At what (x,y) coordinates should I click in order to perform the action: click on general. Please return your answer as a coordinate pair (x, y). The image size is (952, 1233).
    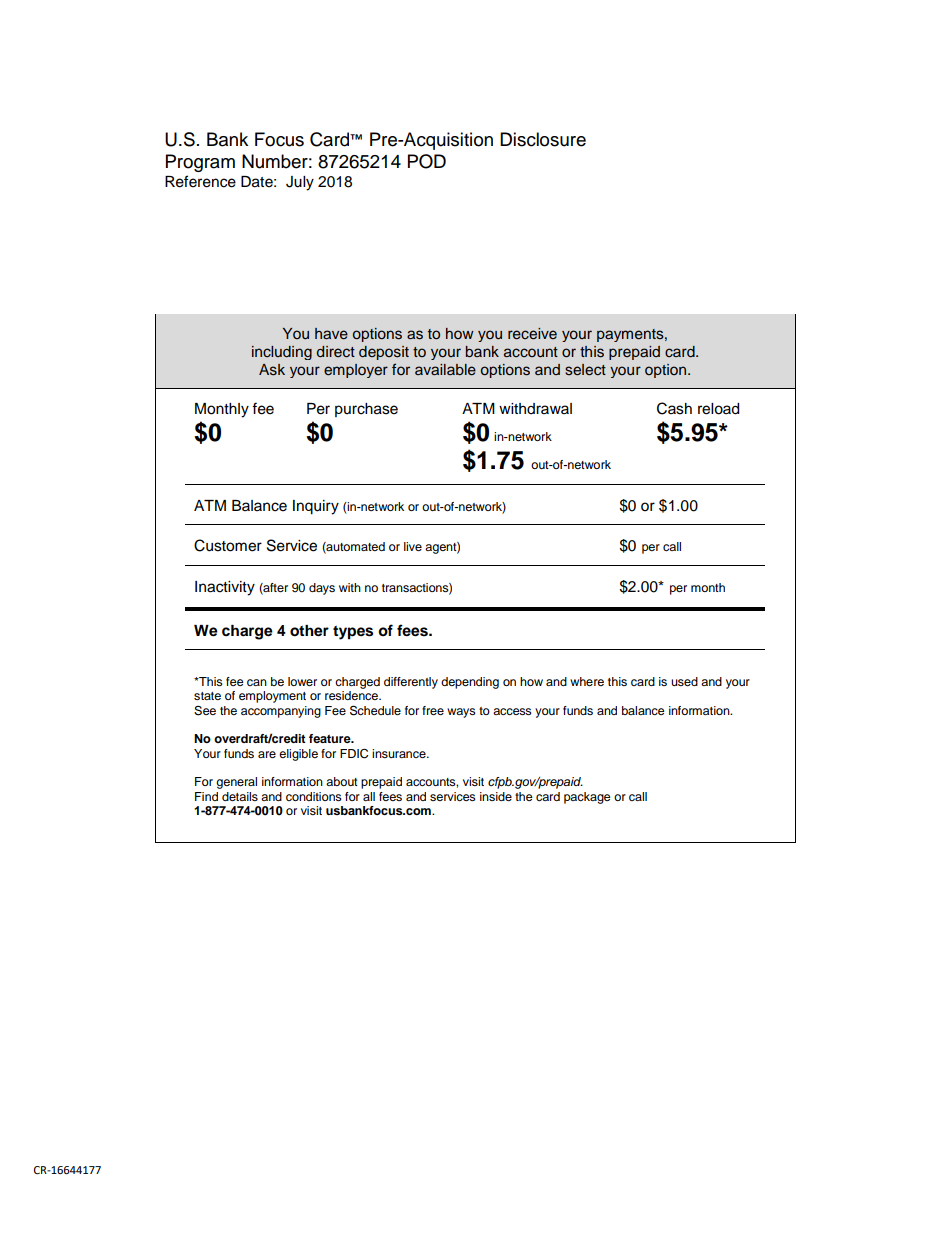
    Looking at the image, I should click on (236, 783).
